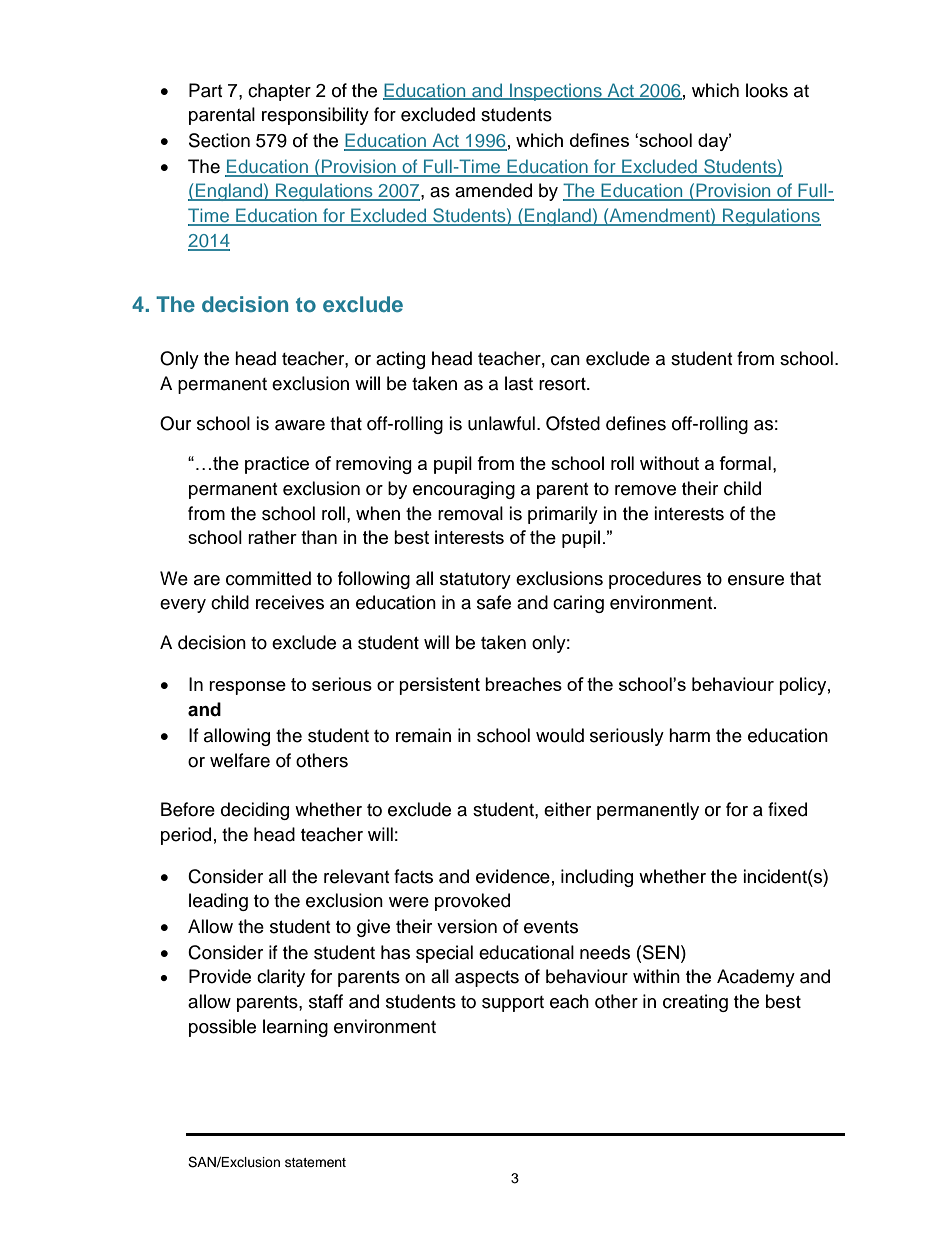  I want to click on ensure, so click(756, 580).
